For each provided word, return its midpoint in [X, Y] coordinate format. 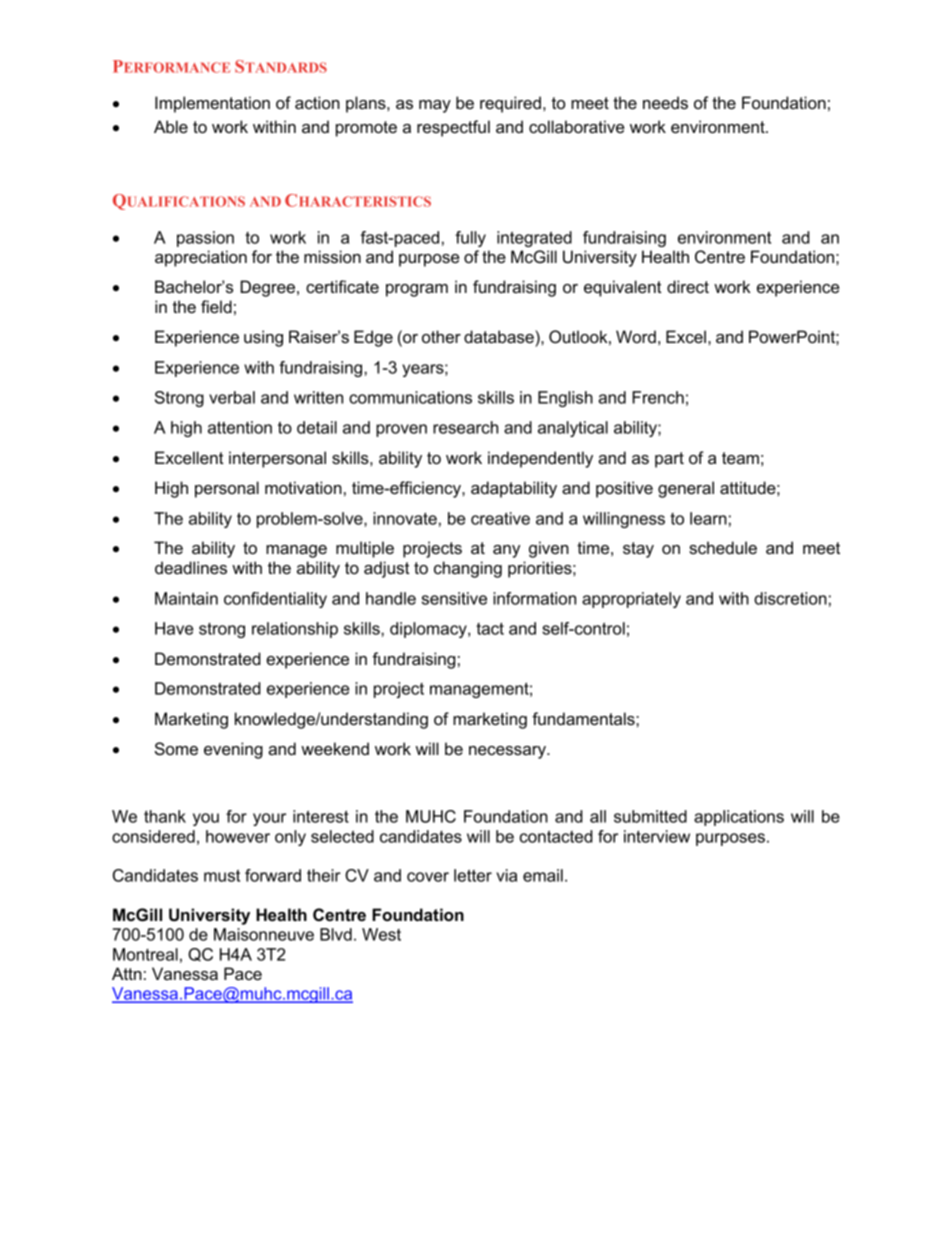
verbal [232, 397]
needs [665, 102]
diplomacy [429, 630]
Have [174, 628]
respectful [453, 128]
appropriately [631, 600]
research [465, 427]
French [658, 397]
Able [171, 126]
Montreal [145, 954]
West [381, 934]
